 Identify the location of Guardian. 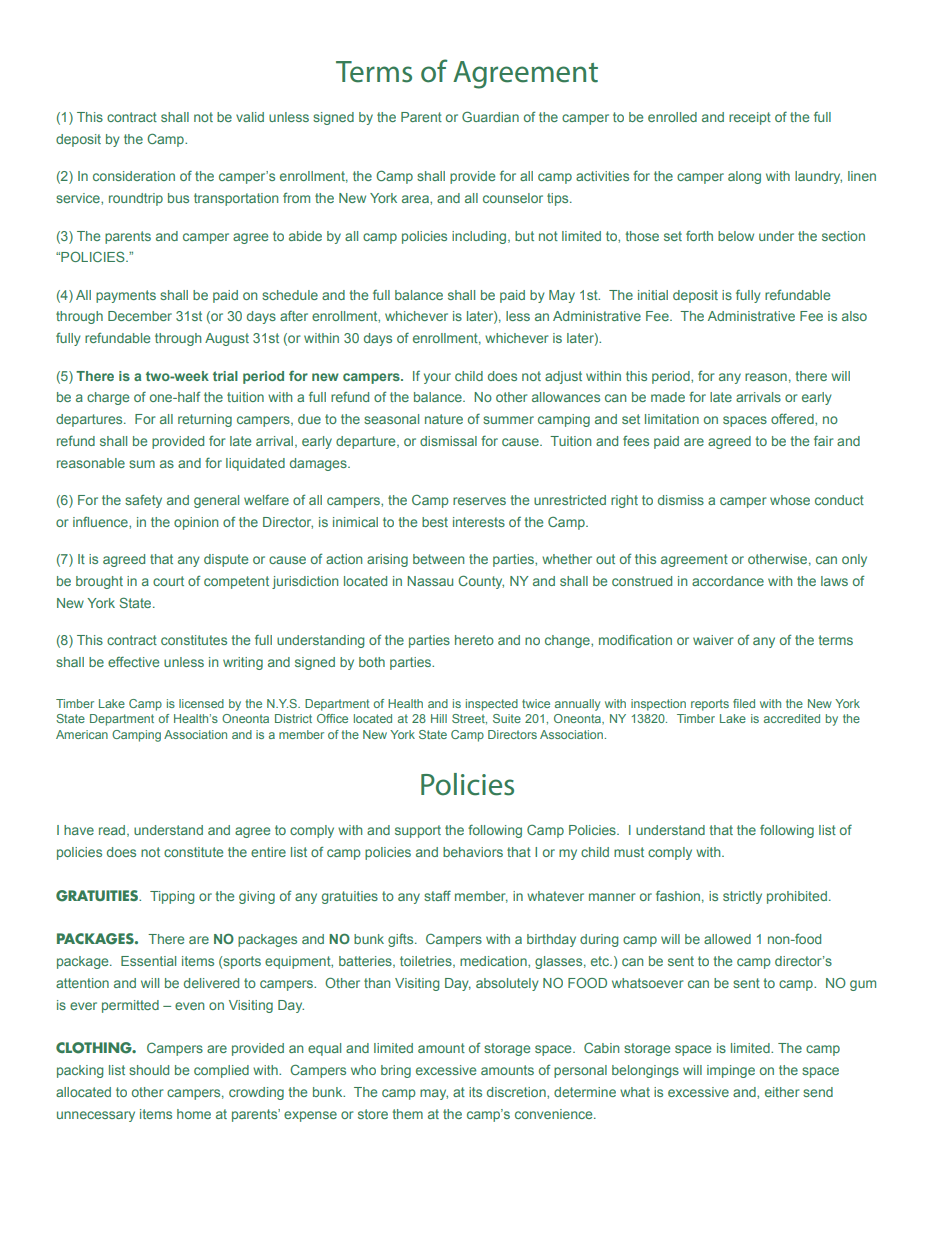
(490, 116).
